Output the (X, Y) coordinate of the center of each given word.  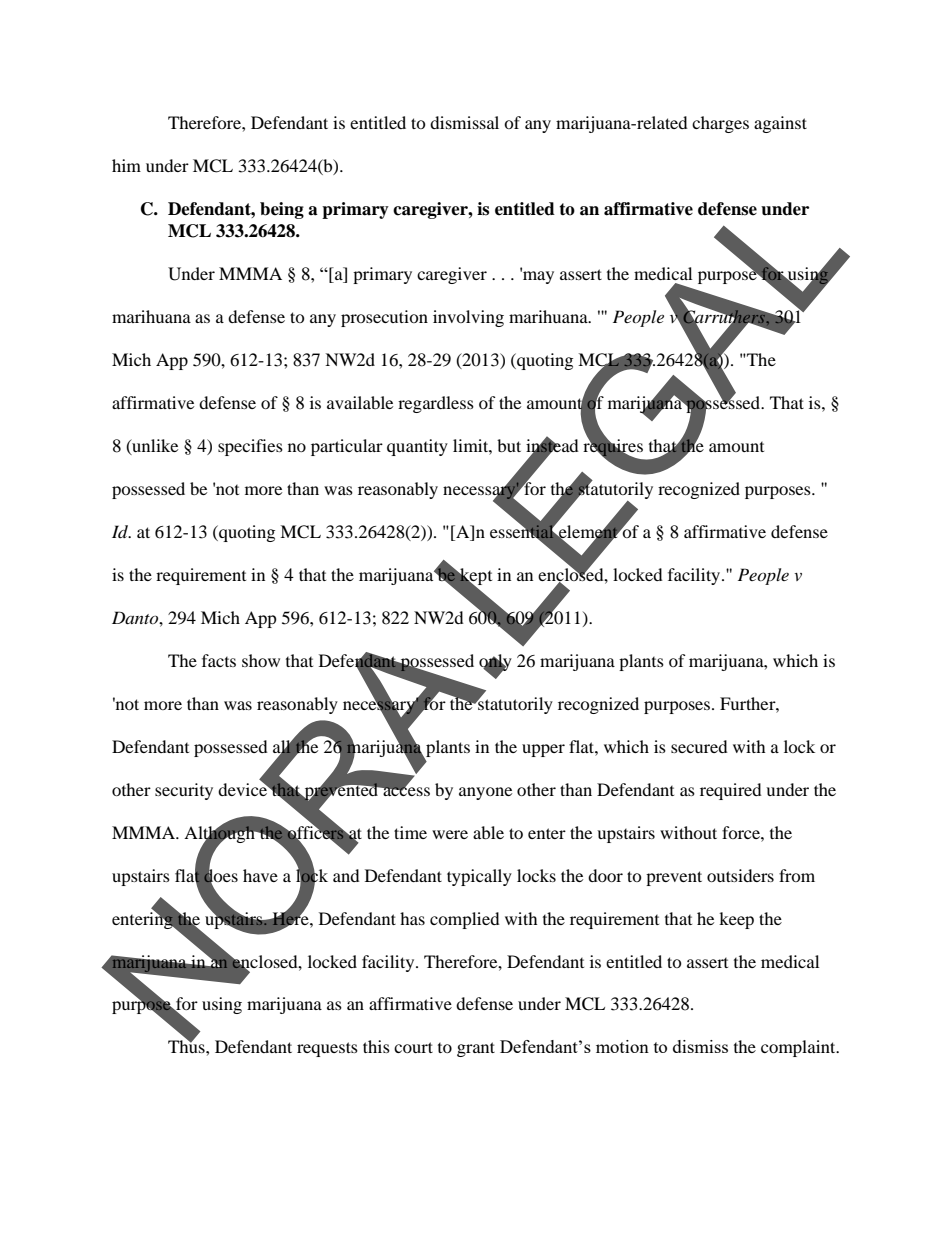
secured (699, 746)
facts (219, 660)
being (282, 210)
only (495, 663)
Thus (187, 1045)
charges (720, 124)
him (126, 165)
